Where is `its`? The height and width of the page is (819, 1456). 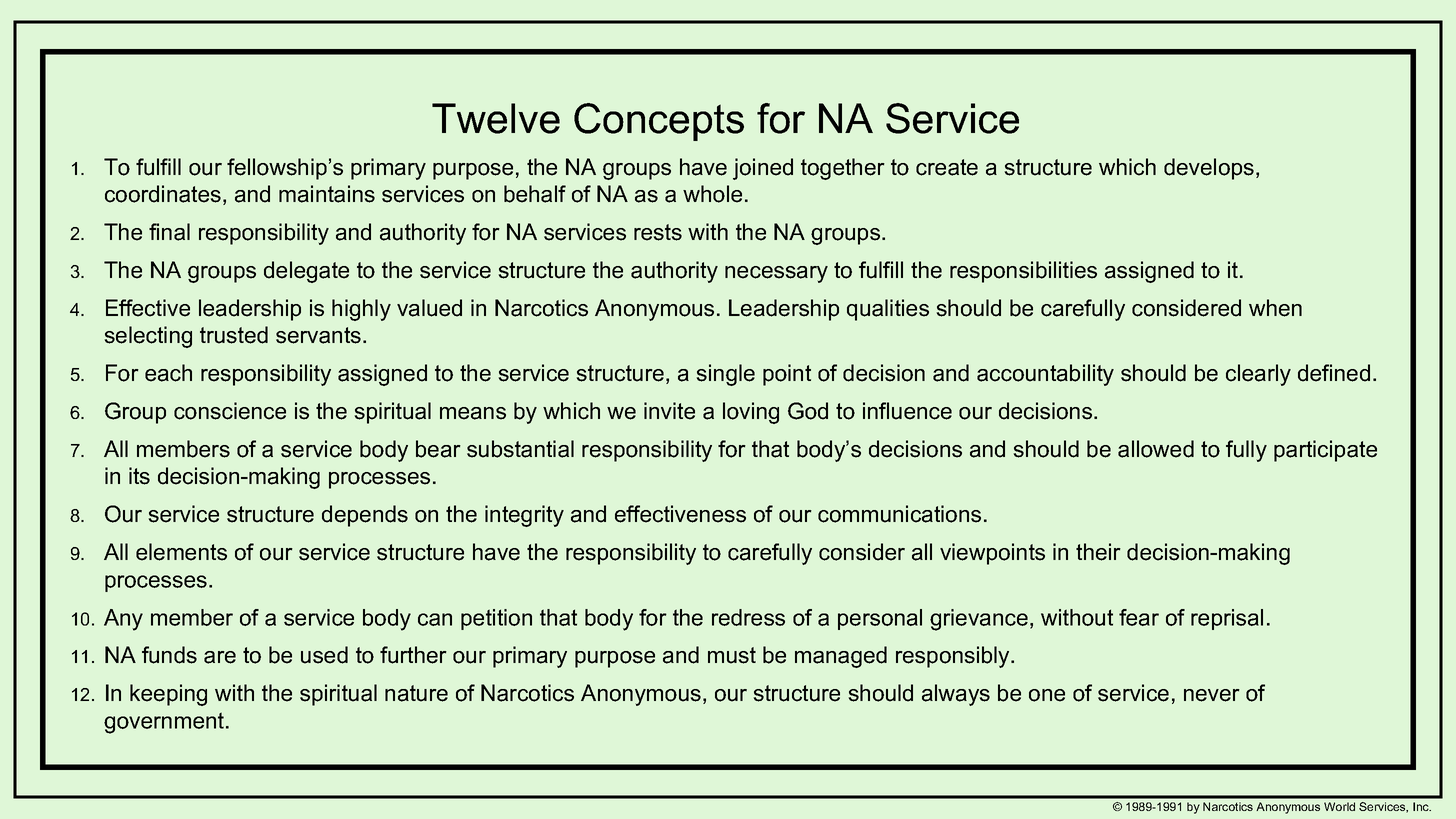 its is located at coordinates (139, 476).
